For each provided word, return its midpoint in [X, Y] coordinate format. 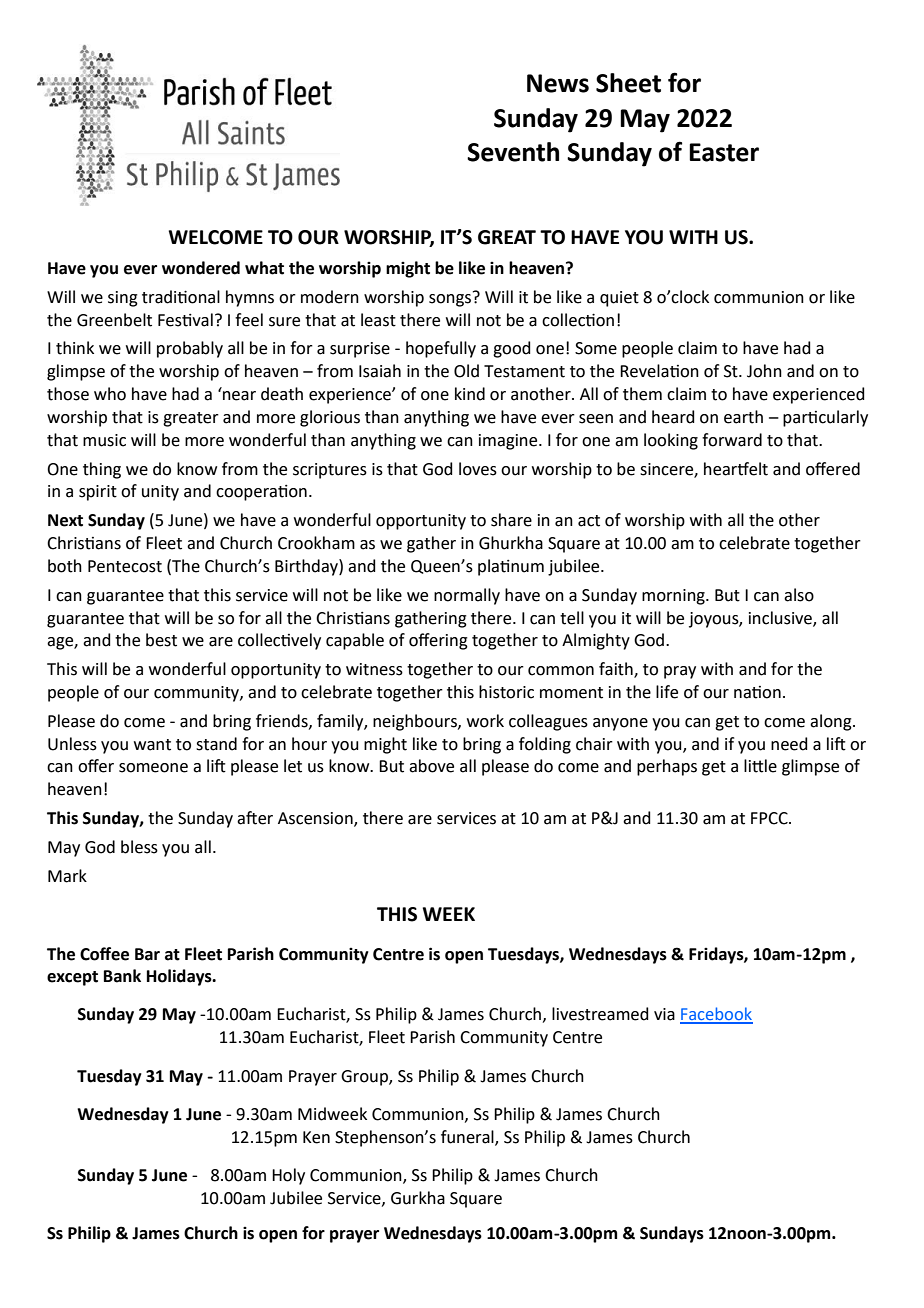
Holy [288, 1176]
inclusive [781, 618]
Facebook [716, 1015]
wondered [201, 268]
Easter [724, 152]
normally [467, 596]
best [161, 640]
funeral [468, 1137]
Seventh [513, 152]
